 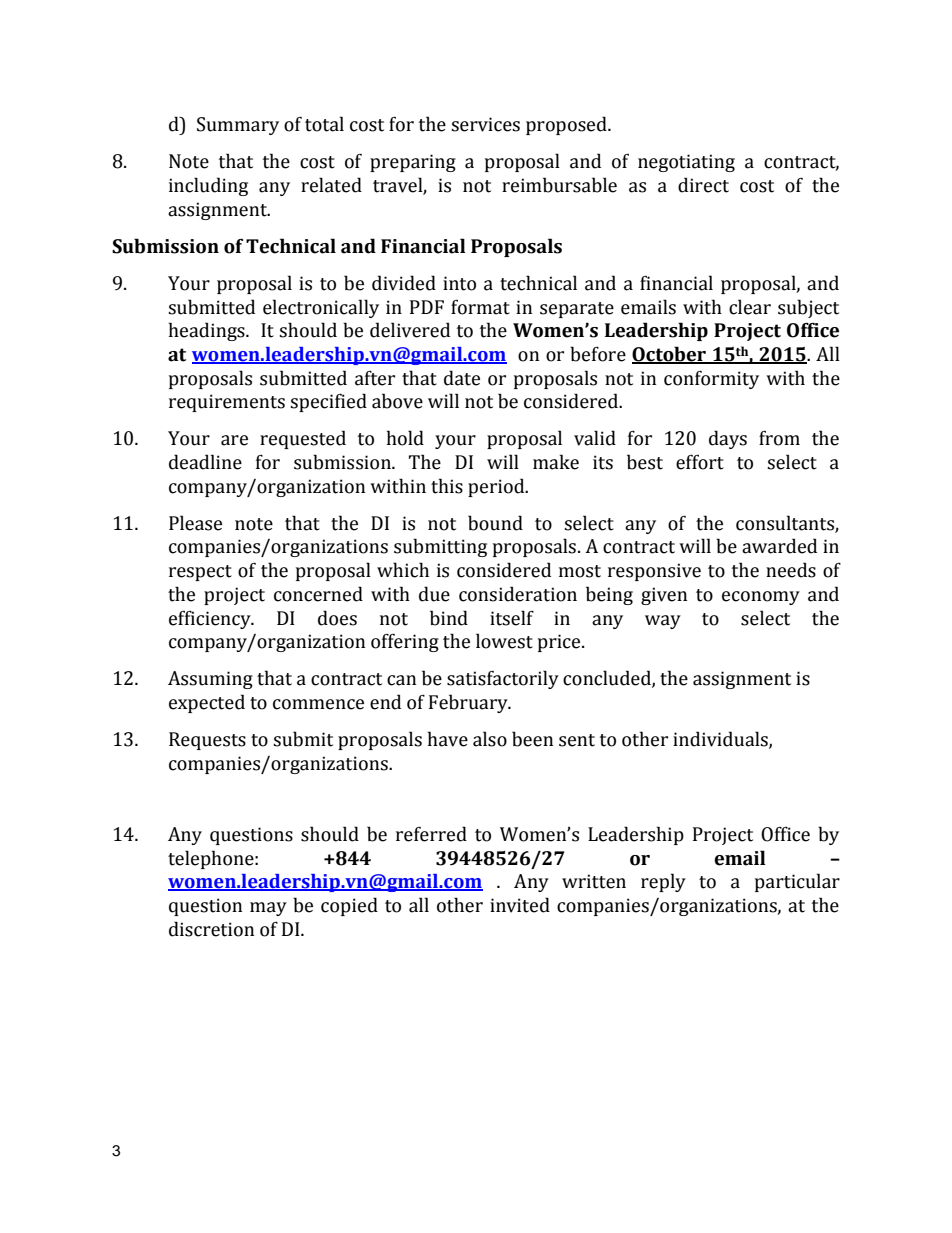 What do you see at coordinates (268, 909) in the screenshot?
I see `may` at bounding box center [268, 909].
